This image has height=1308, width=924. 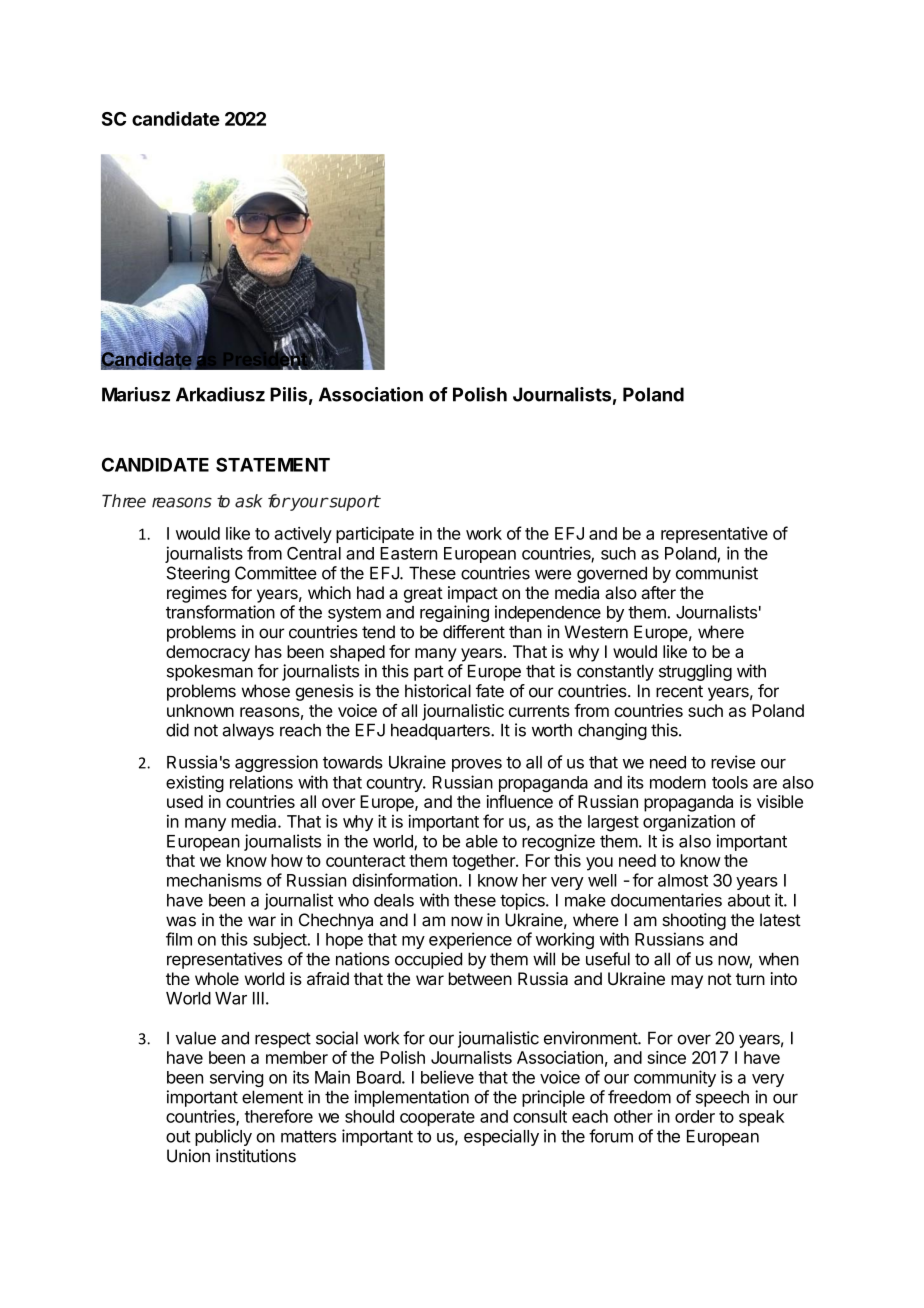 What do you see at coordinates (717, 573) in the image?
I see `communist` at bounding box center [717, 573].
